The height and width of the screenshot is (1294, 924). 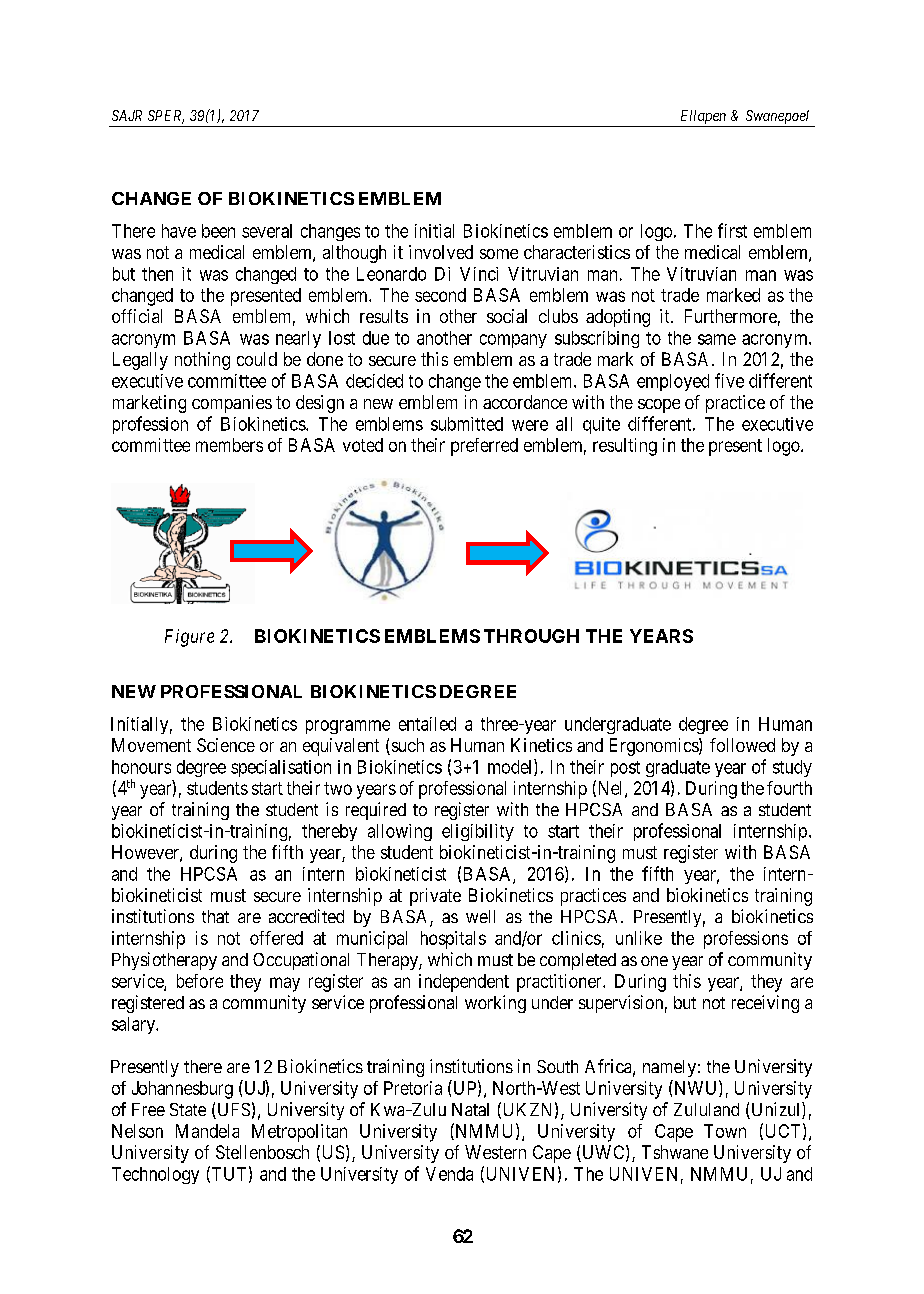 I want to click on Mandela, so click(x=207, y=1131).
